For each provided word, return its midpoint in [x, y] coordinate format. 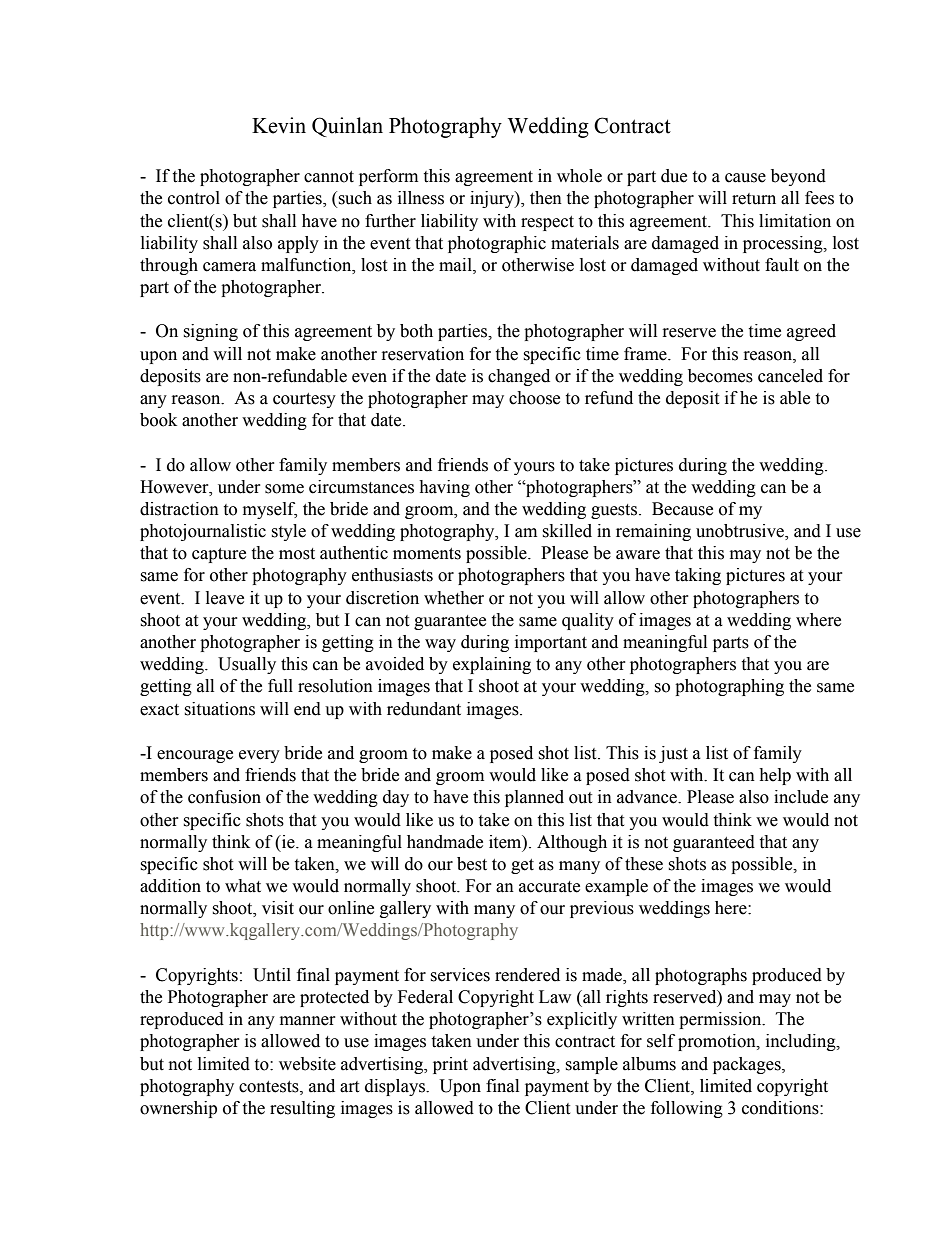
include [801, 797]
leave [225, 598]
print [450, 1065]
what [243, 886]
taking [698, 576]
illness [421, 198]
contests [270, 1087]
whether [454, 598]
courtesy [304, 400]
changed [519, 377]
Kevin [279, 125]
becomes [720, 376]
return [754, 199]
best [472, 864]
